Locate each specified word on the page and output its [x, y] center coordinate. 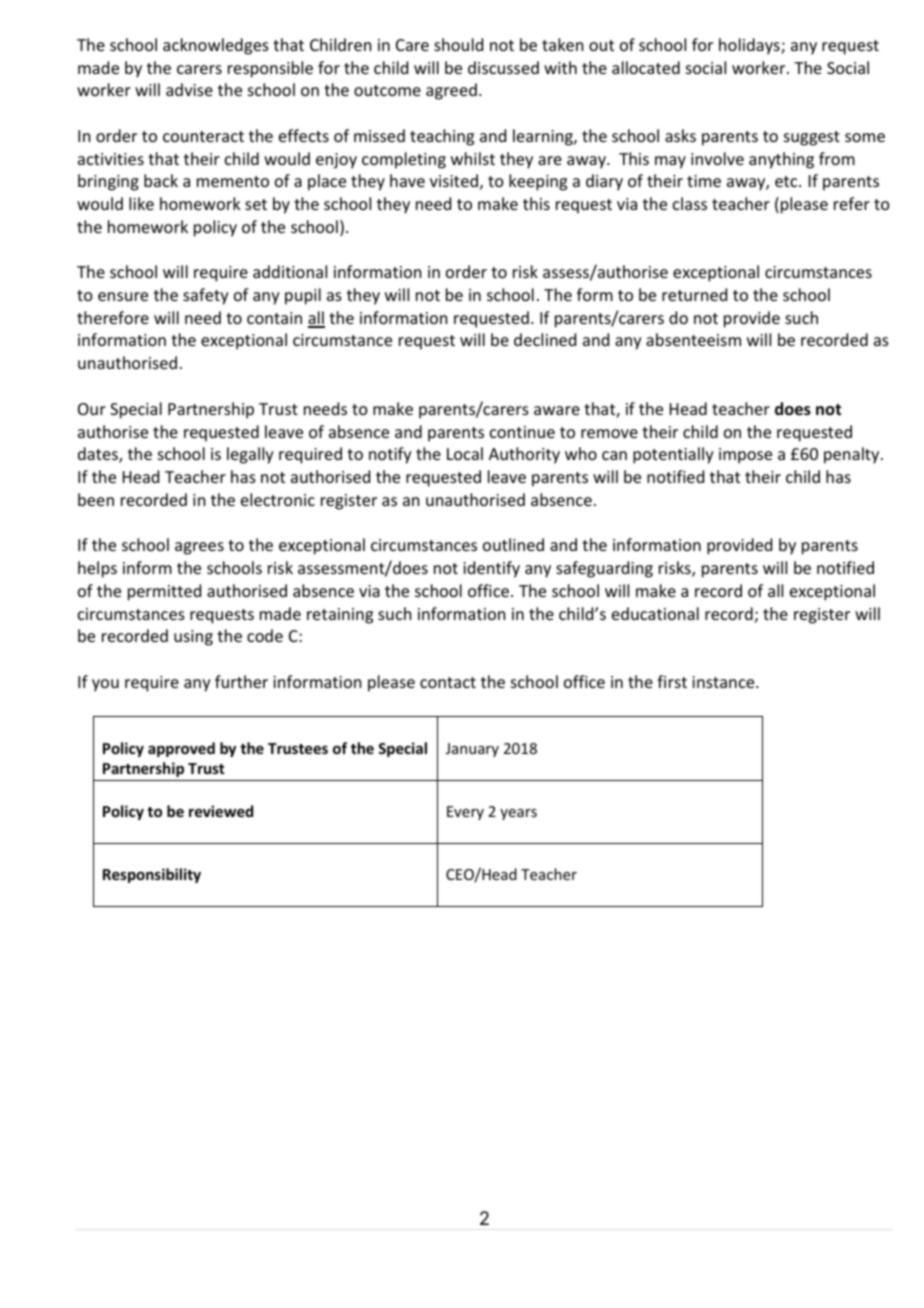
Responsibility [152, 875]
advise [189, 89]
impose [745, 456]
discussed [503, 67]
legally [250, 455]
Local [465, 453]
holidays [750, 46]
